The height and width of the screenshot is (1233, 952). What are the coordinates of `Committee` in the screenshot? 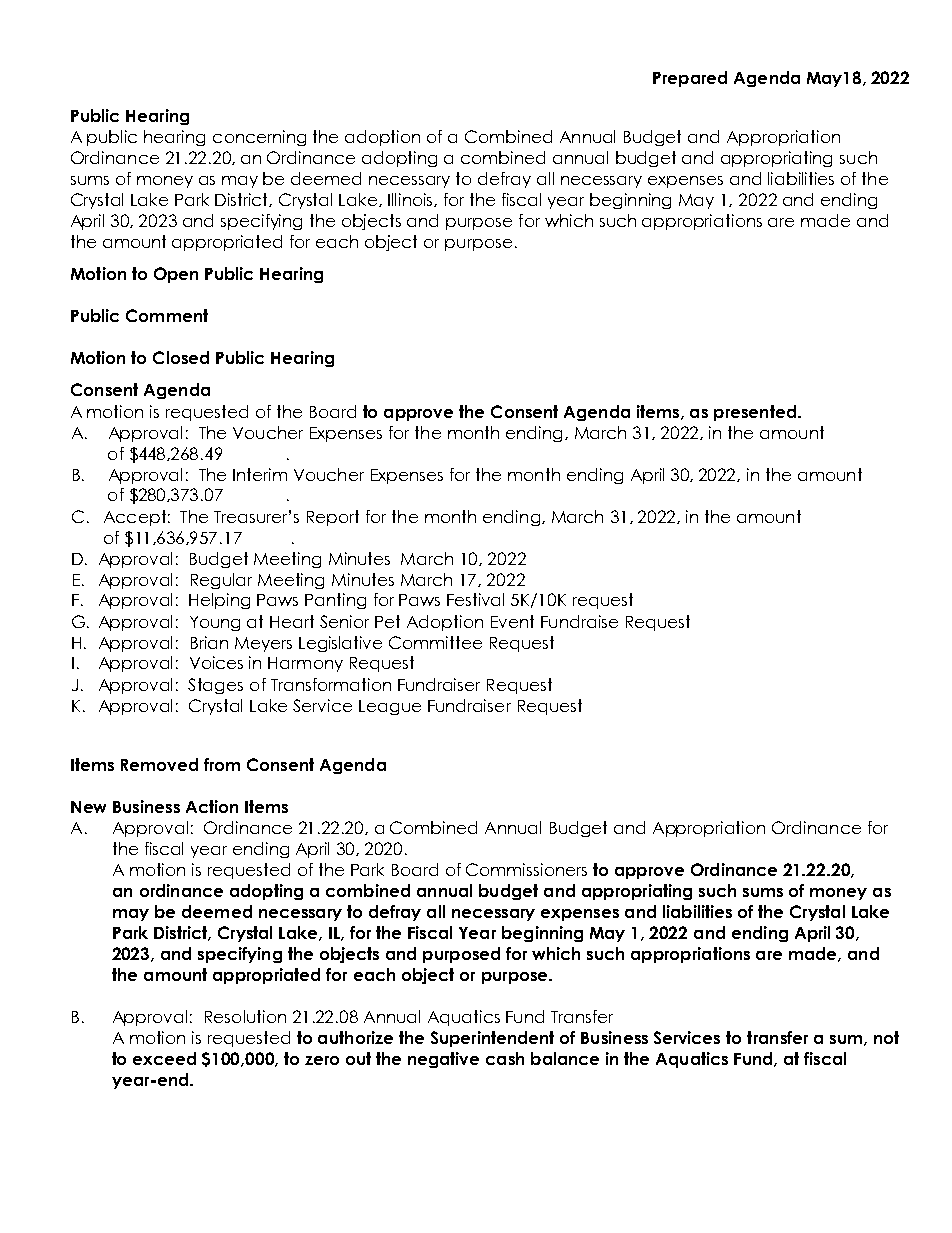 It's located at (435, 642).
